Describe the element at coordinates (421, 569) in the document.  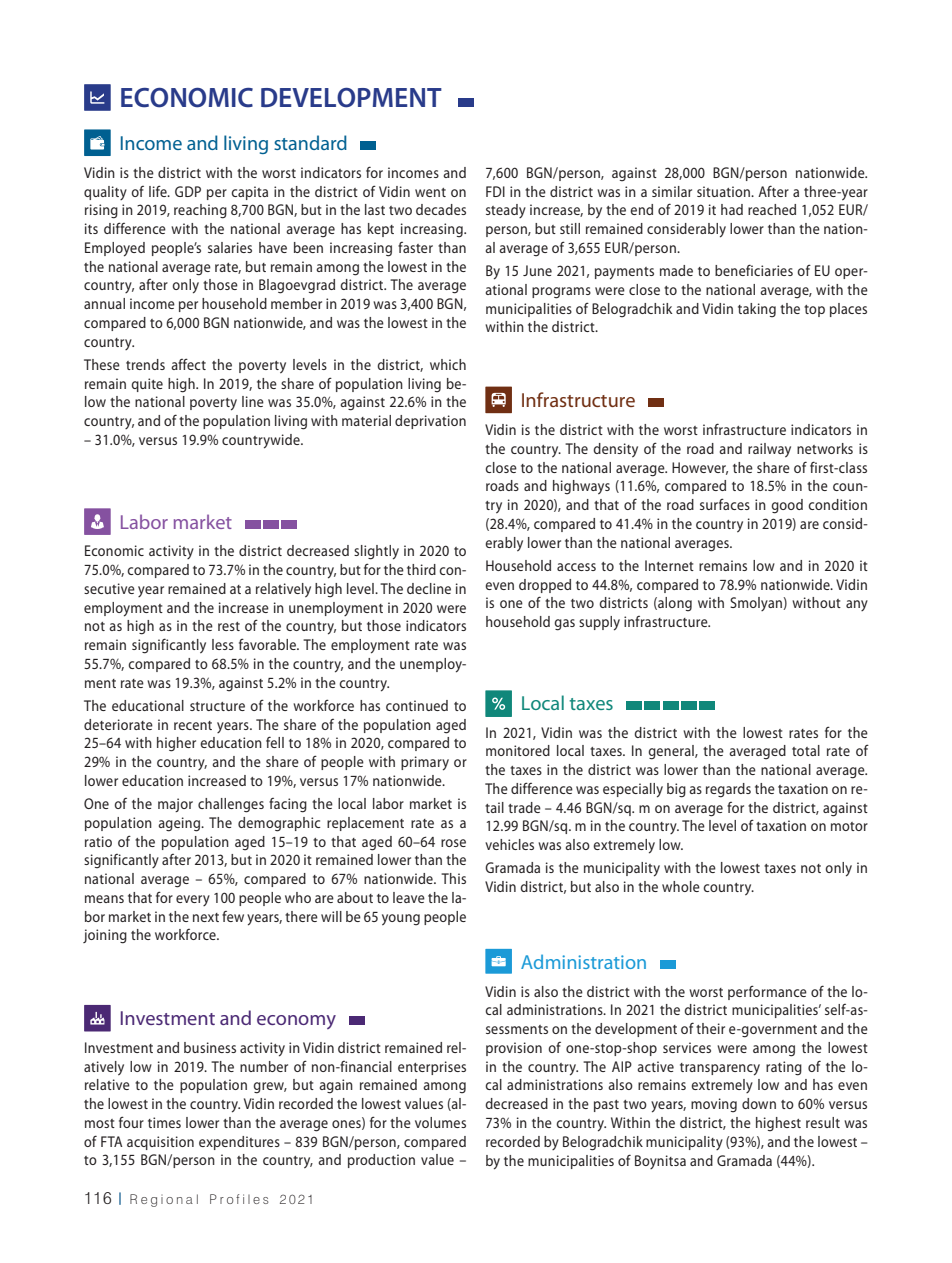
I see `third` at that location.
